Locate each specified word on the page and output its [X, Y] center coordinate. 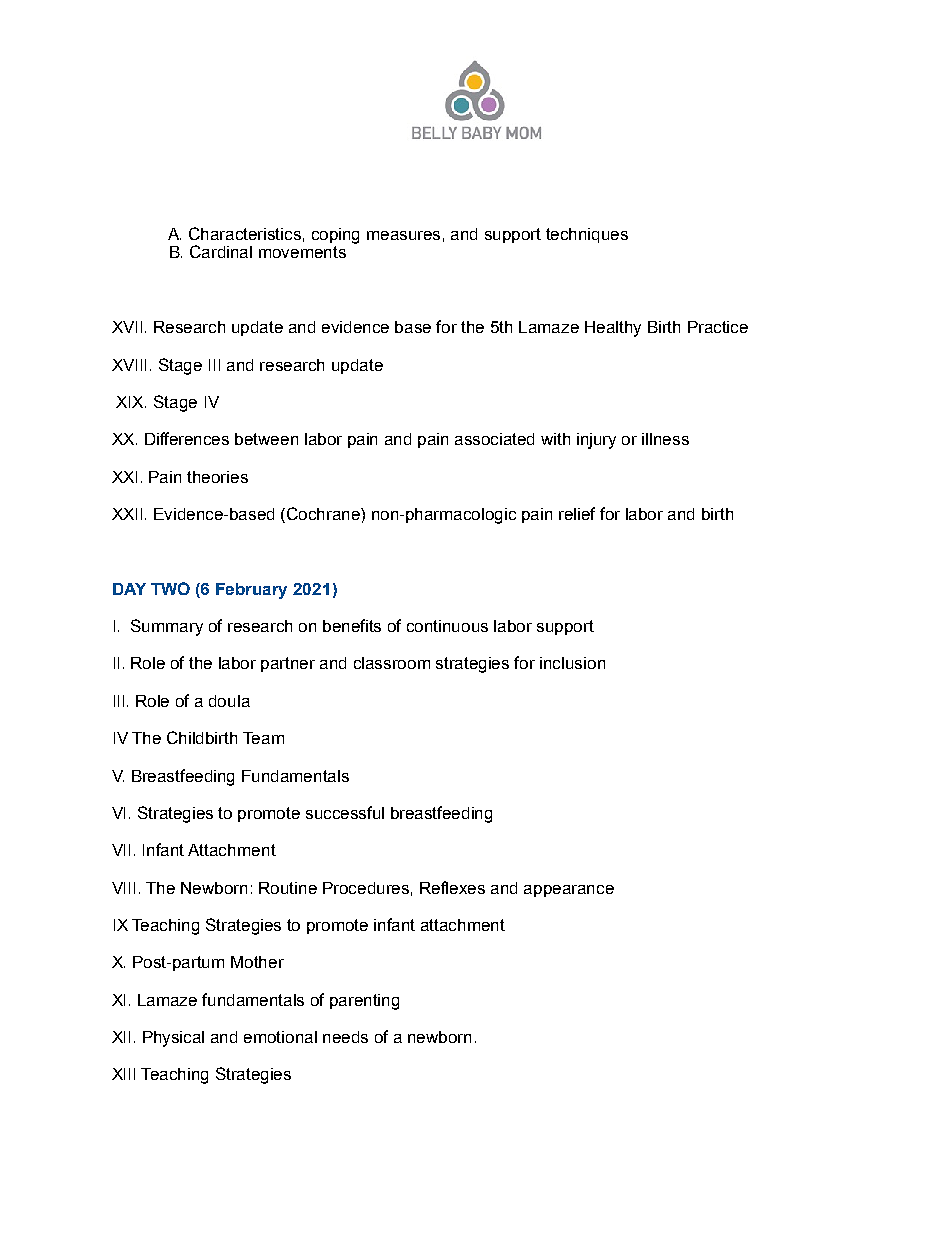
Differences [187, 438]
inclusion [572, 663]
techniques [587, 235]
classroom [392, 663]
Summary [167, 627]
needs [345, 1037]
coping [335, 236]
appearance [569, 891]
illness [665, 439]
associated [494, 439]
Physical [173, 1039]
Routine [288, 888]
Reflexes [452, 887]
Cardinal [221, 251]
